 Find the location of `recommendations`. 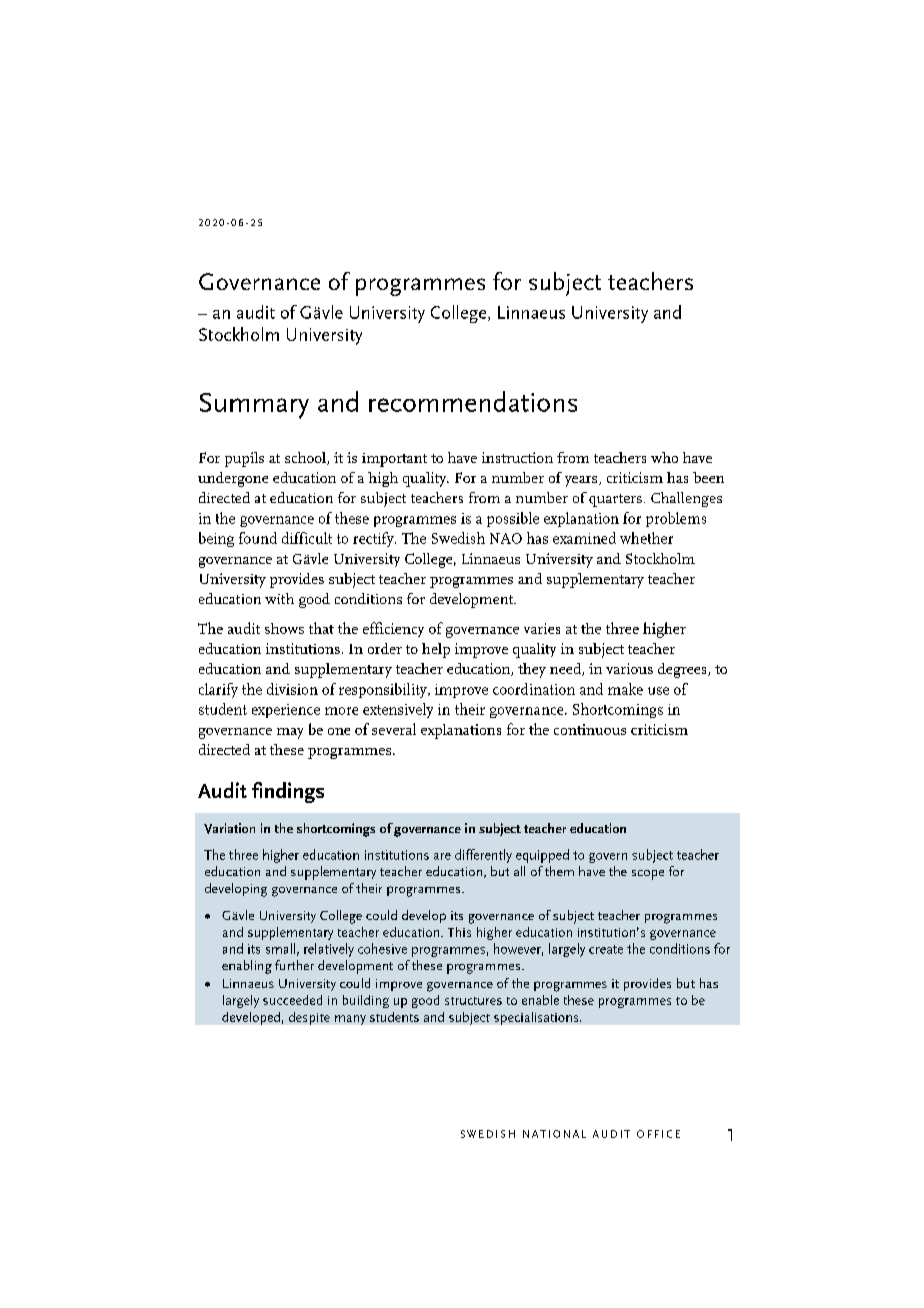

recommendations is located at coordinates (473, 401).
